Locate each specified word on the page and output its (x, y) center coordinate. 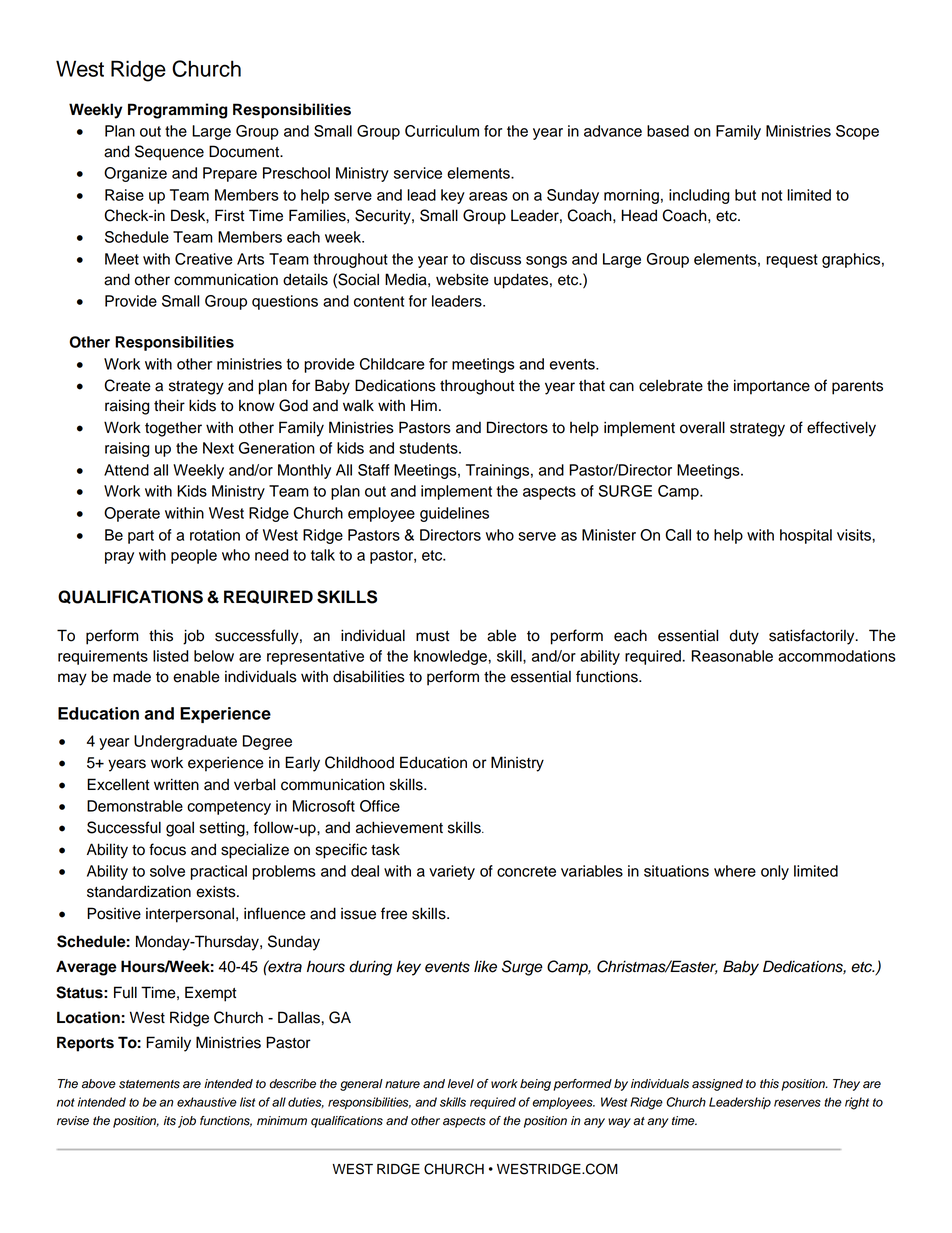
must (432, 636)
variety (452, 872)
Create (127, 385)
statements (149, 1084)
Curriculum (442, 131)
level (461, 1084)
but (745, 195)
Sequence (169, 153)
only (775, 872)
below (214, 656)
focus (167, 849)
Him (424, 405)
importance (772, 387)
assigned (717, 1085)
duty (744, 637)
